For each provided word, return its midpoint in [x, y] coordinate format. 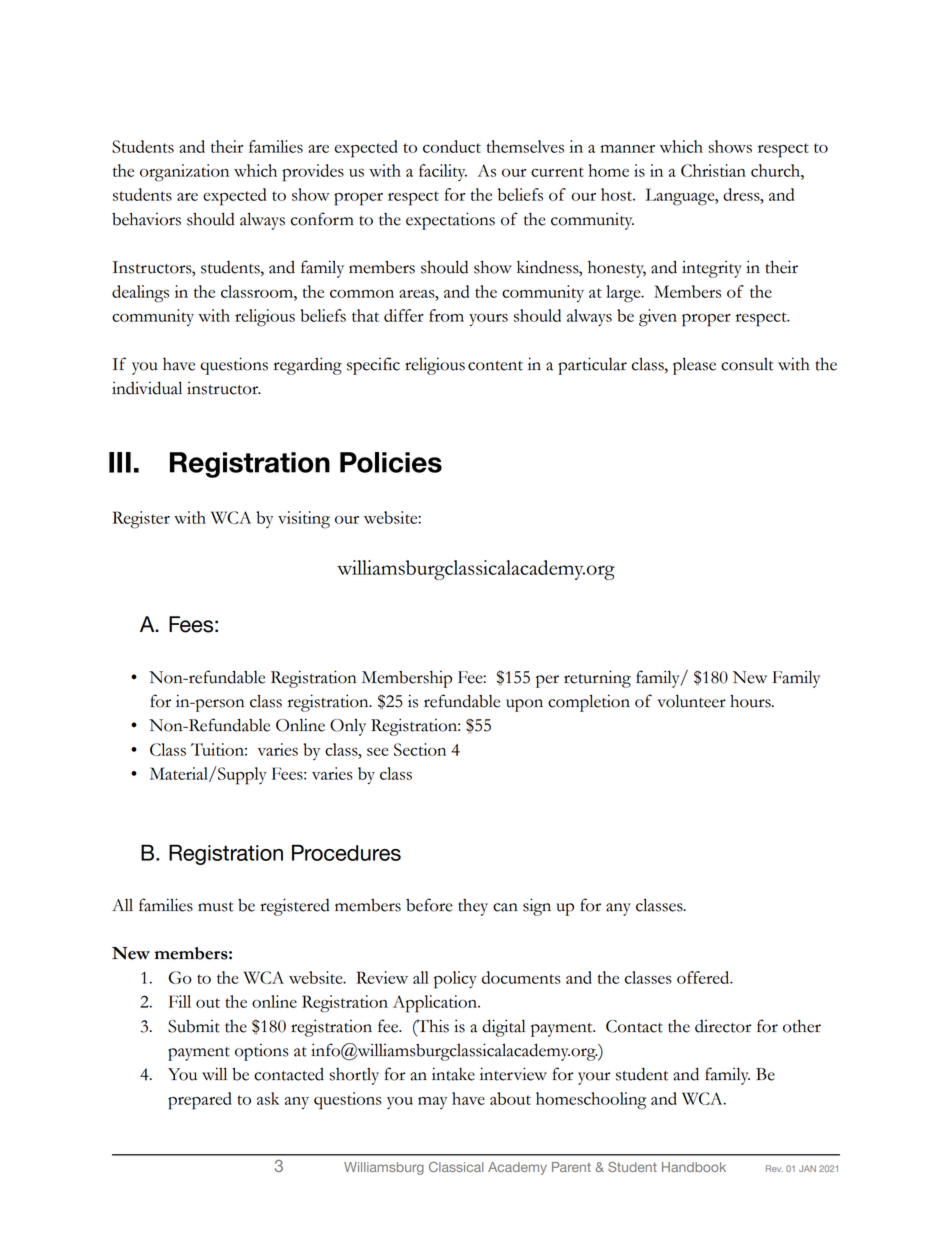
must [216, 907]
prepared [200, 1101]
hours [751, 701]
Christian [713, 170]
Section [420, 749]
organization [184, 173]
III [120, 462]
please [694, 366]
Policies [391, 462]
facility [443, 172]
